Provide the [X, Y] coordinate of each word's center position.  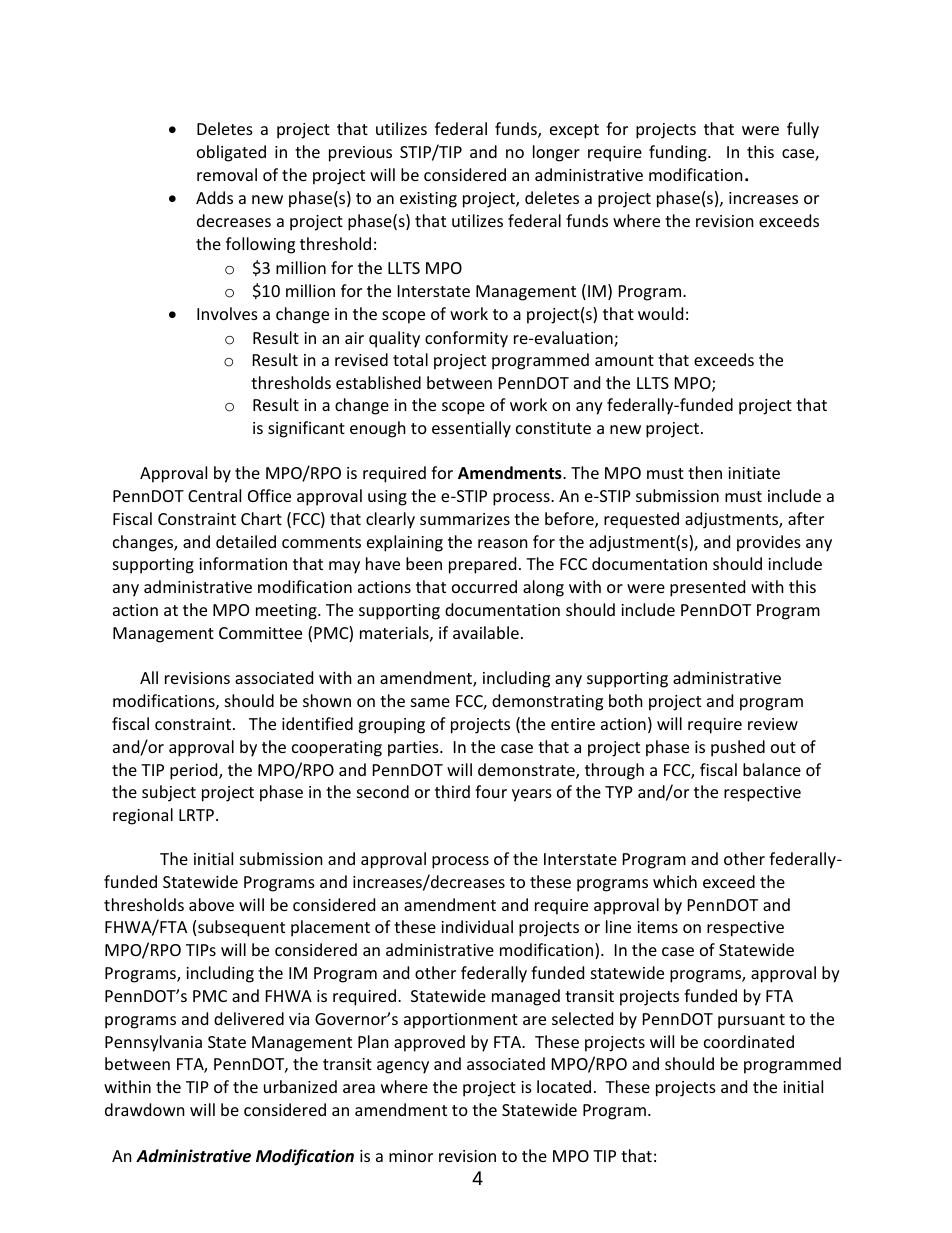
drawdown [145, 1109]
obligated [231, 153]
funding [679, 153]
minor [411, 1156]
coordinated [749, 1041]
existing [428, 200]
